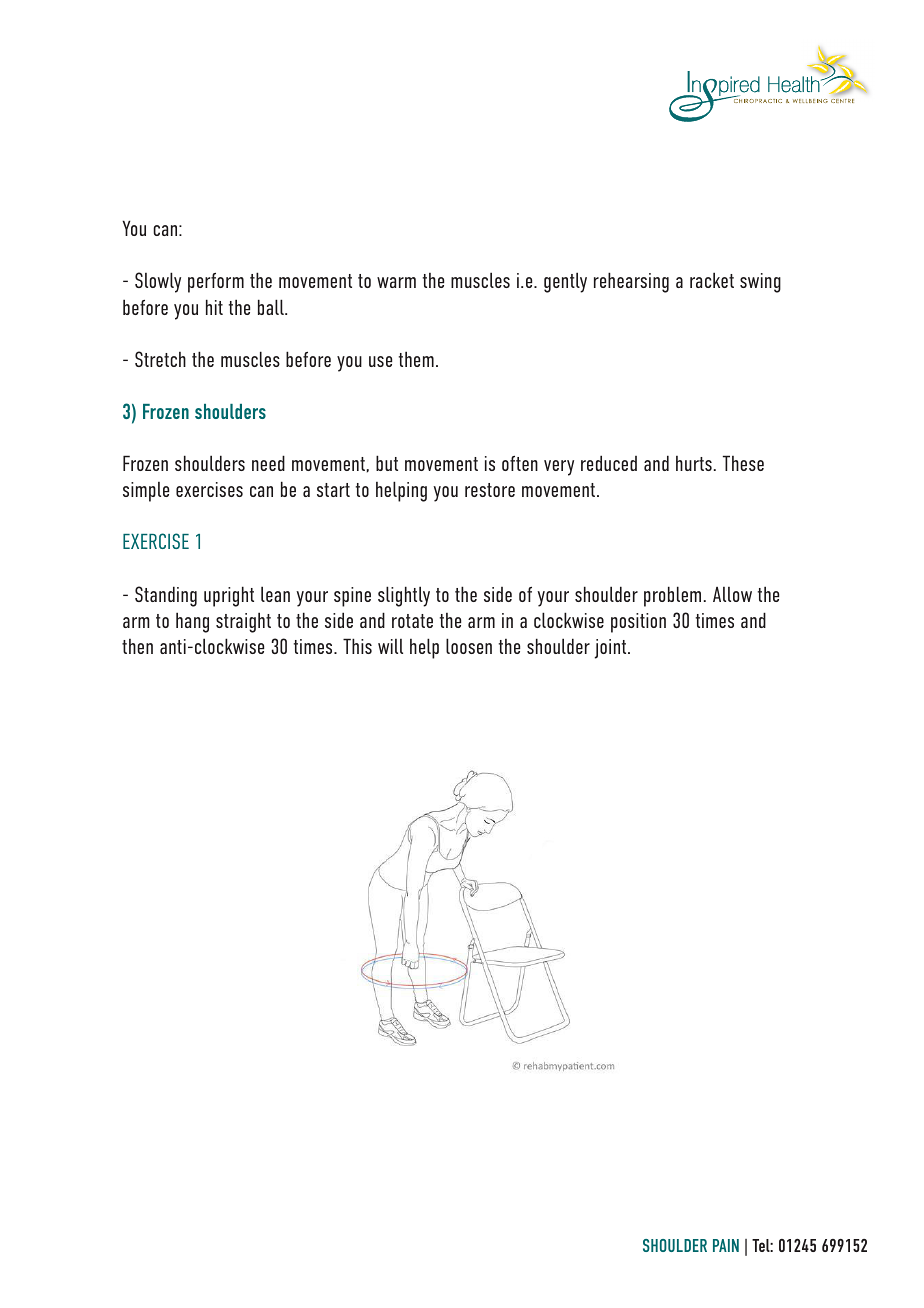  What do you see at coordinates (396, 282) in the document?
I see `warm` at bounding box center [396, 282].
